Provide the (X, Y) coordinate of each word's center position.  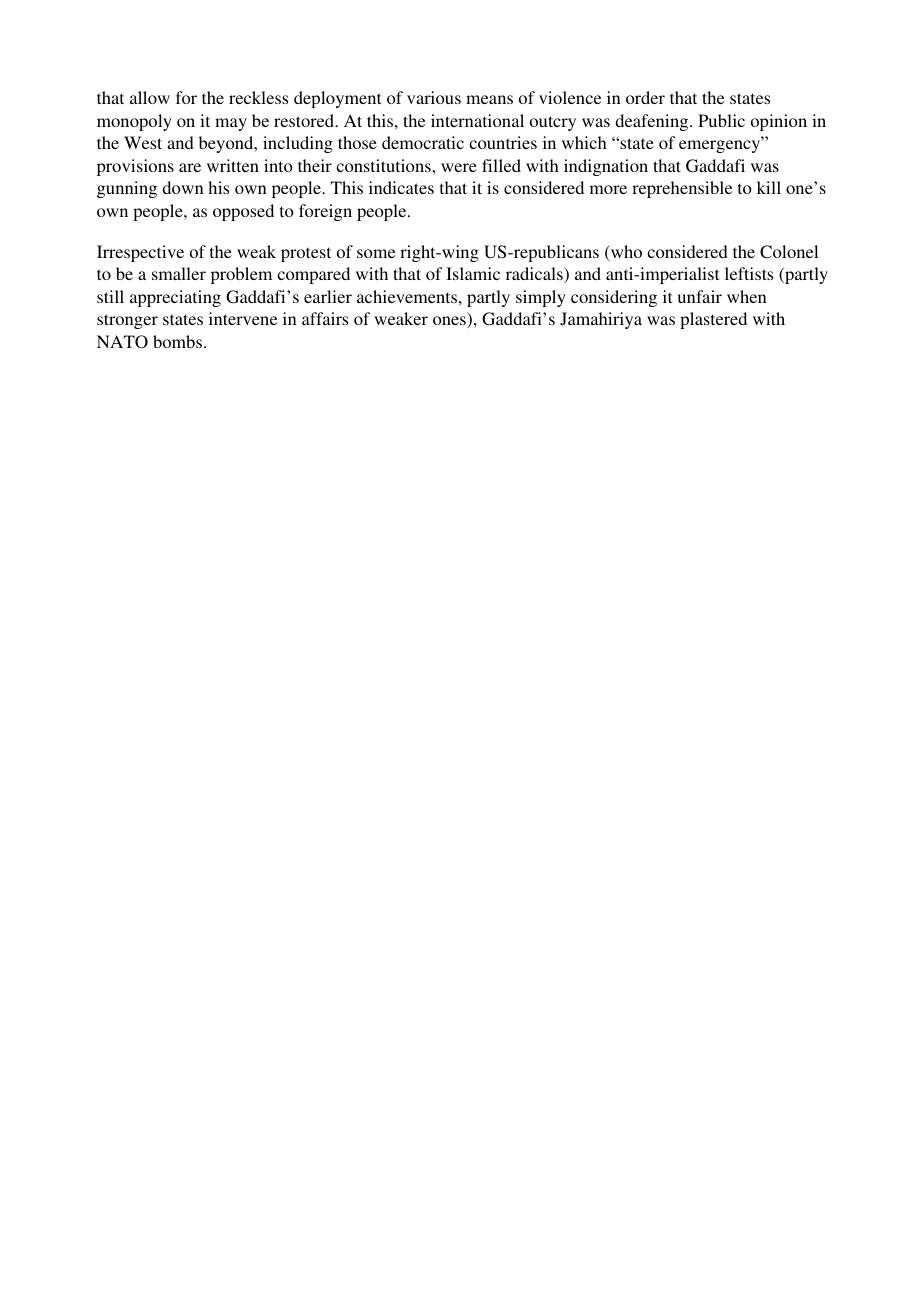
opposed (243, 212)
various (434, 97)
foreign (325, 212)
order (645, 97)
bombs (177, 341)
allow (150, 97)
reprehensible (682, 189)
